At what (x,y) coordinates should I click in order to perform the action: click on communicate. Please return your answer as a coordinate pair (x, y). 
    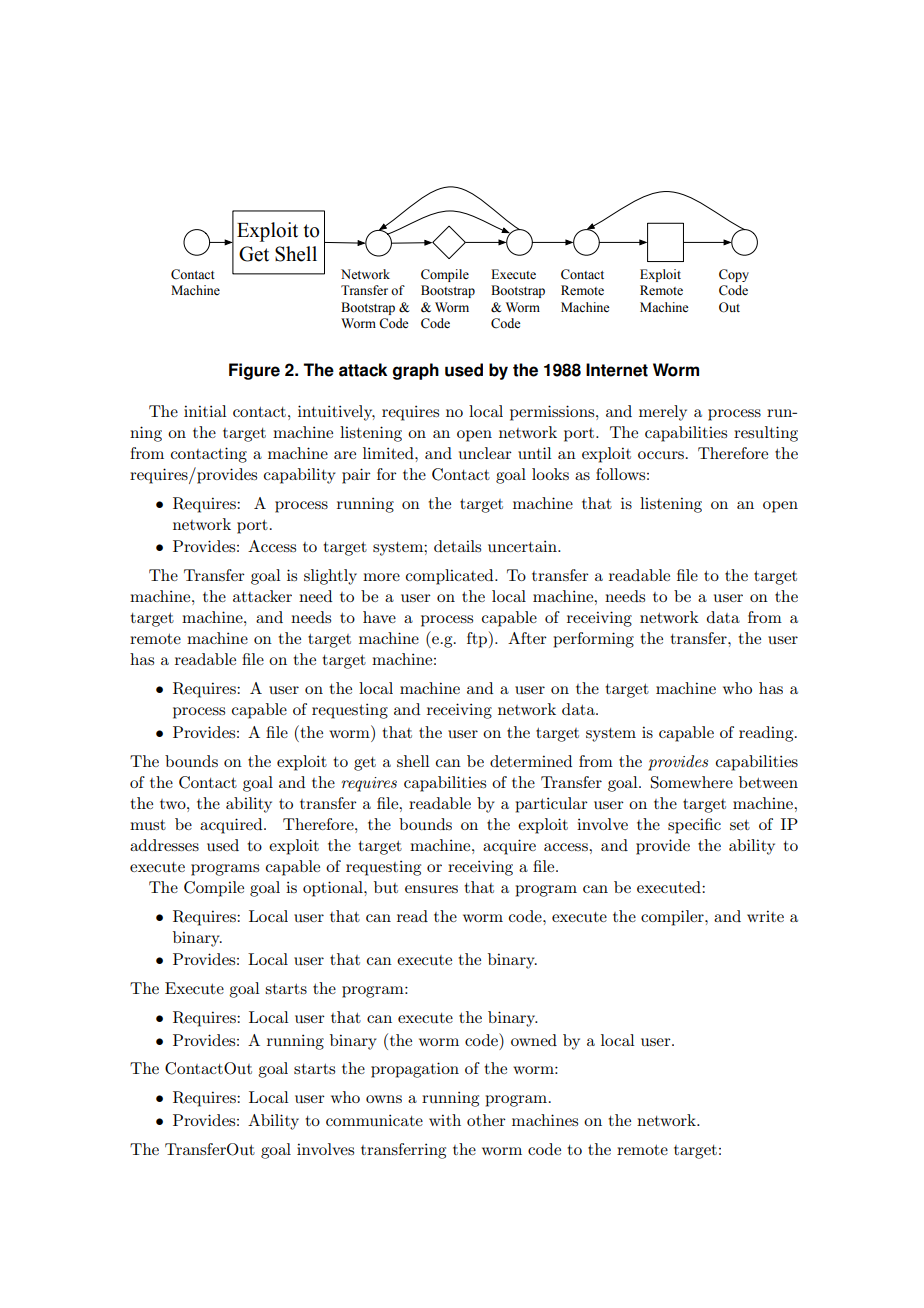
    Looking at the image, I should click on (374, 1120).
